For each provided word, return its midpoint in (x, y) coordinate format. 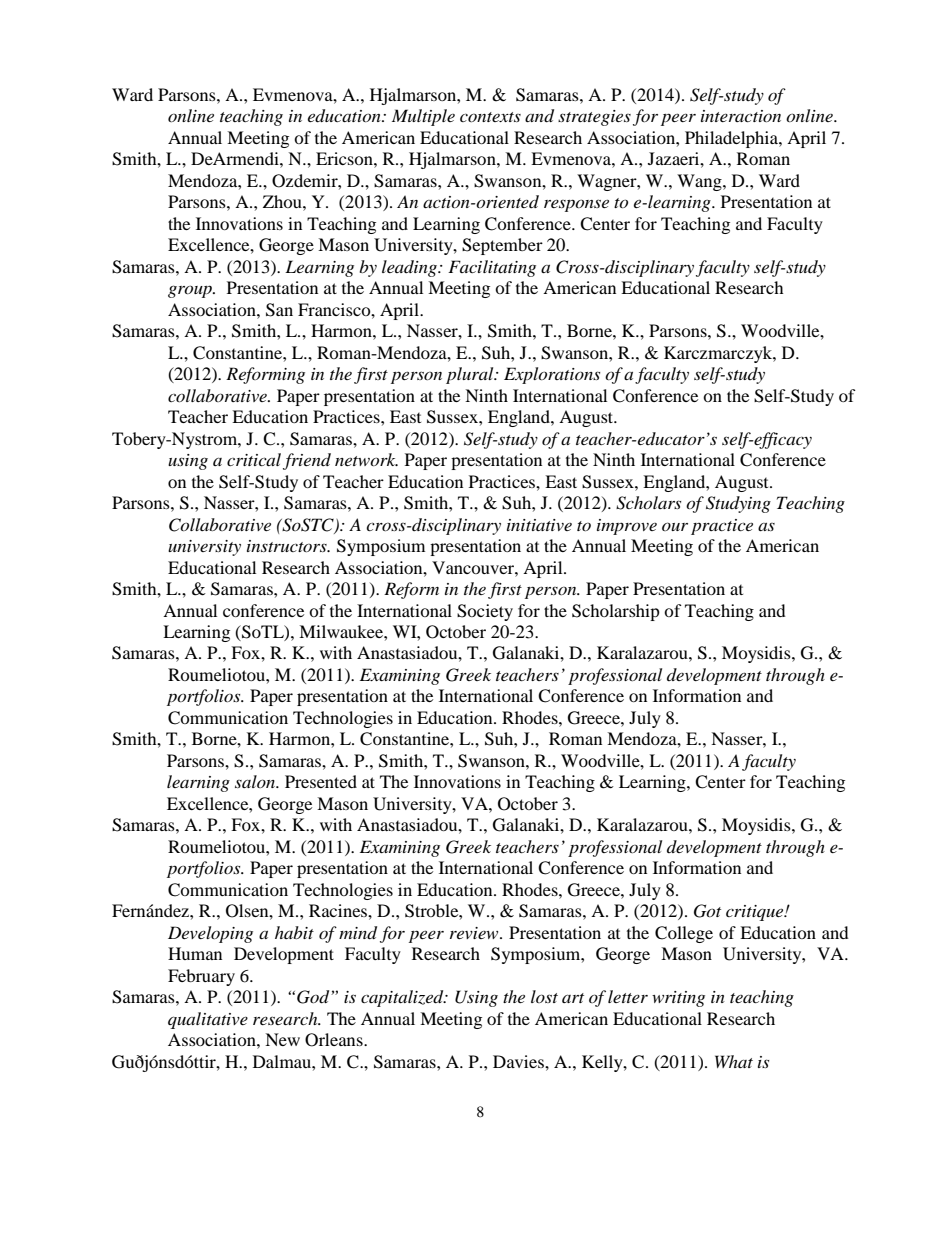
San (279, 310)
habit (294, 932)
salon (256, 781)
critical (254, 459)
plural (471, 375)
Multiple (423, 117)
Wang (700, 182)
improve (627, 527)
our (675, 526)
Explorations (552, 375)
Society (485, 612)
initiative (539, 525)
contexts (490, 117)
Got (707, 911)
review (475, 933)
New (282, 1039)
